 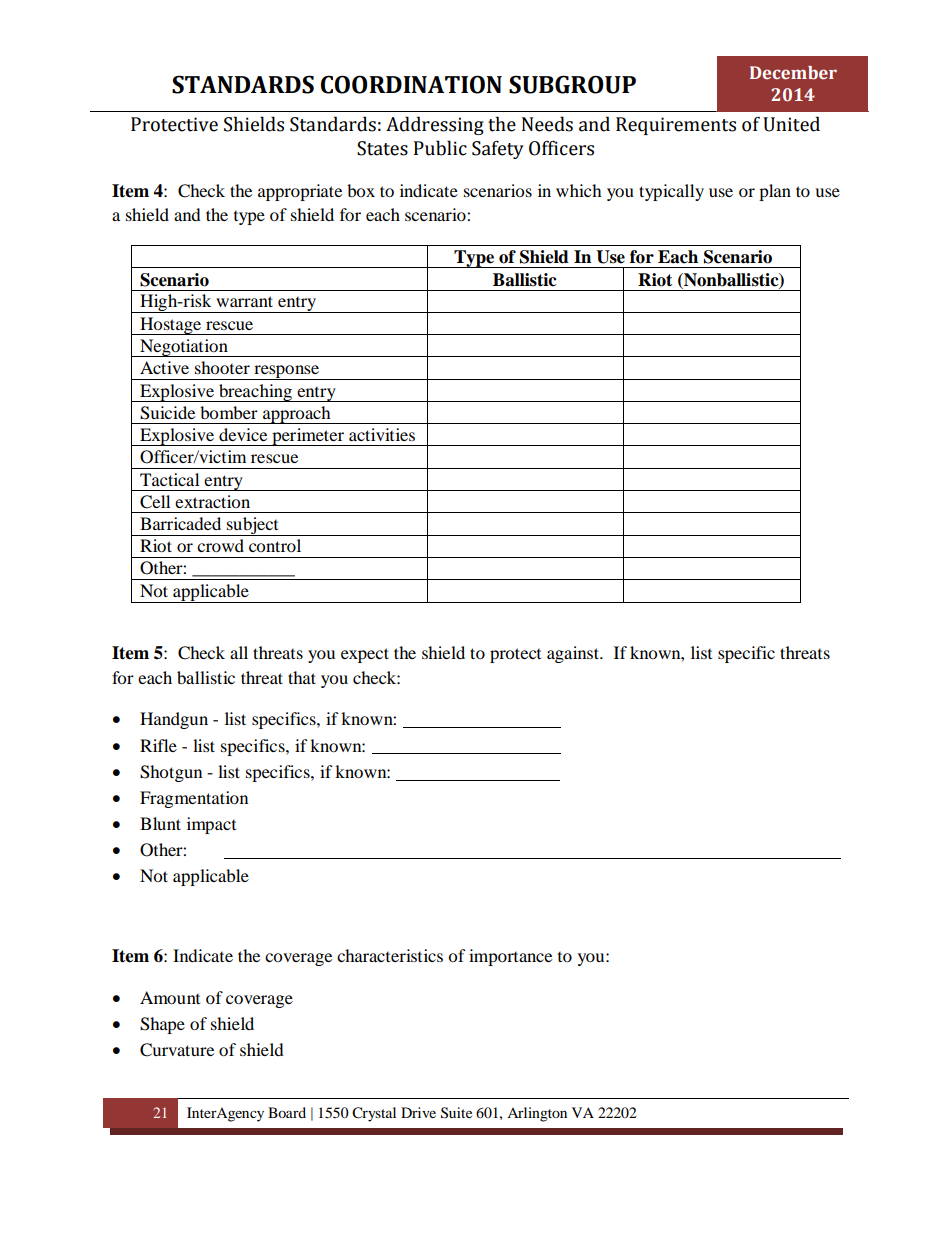 What do you see at coordinates (365, 655) in the image?
I see `expect` at bounding box center [365, 655].
